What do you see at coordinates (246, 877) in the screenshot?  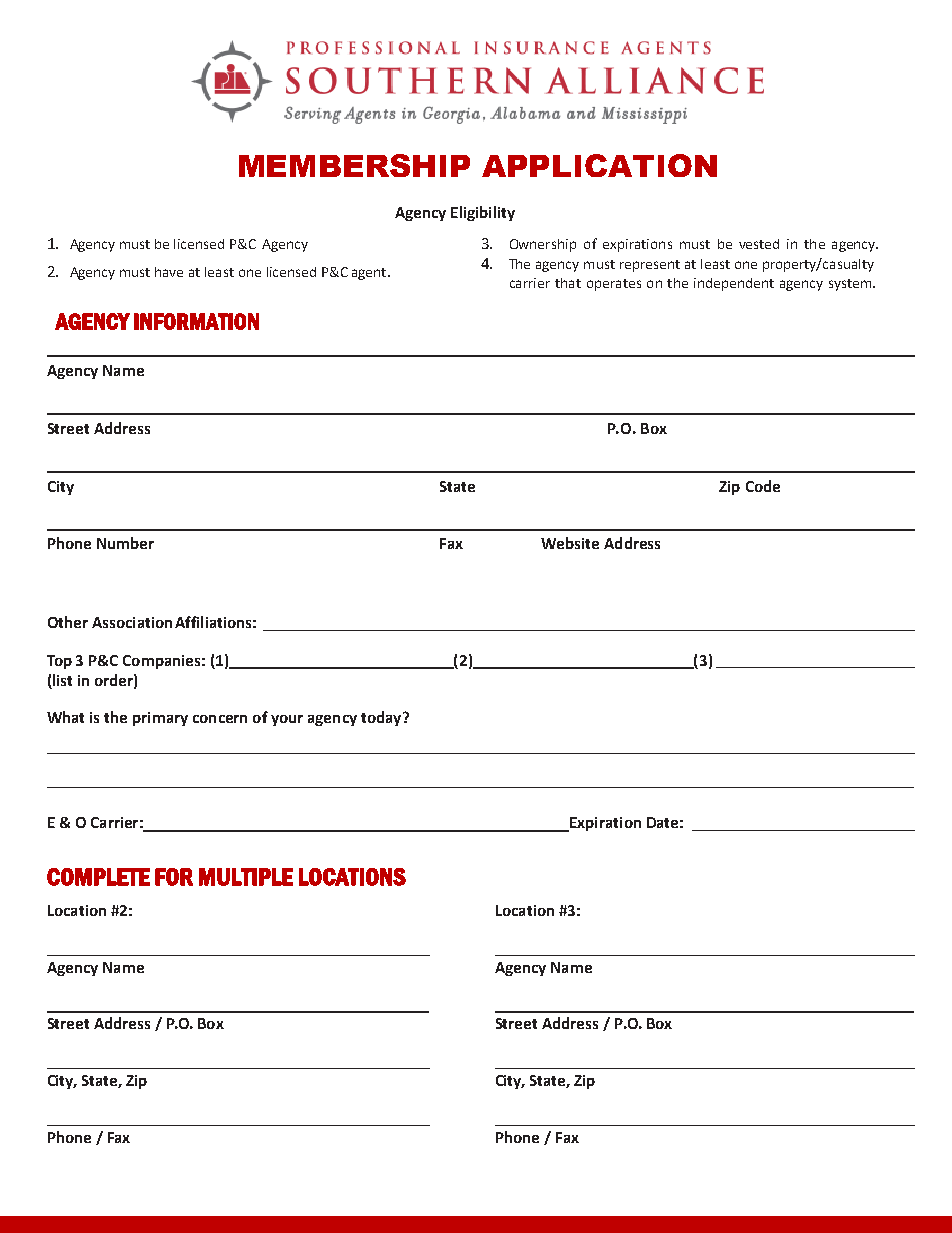 I see `MULTIPLE` at bounding box center [246, 877].
